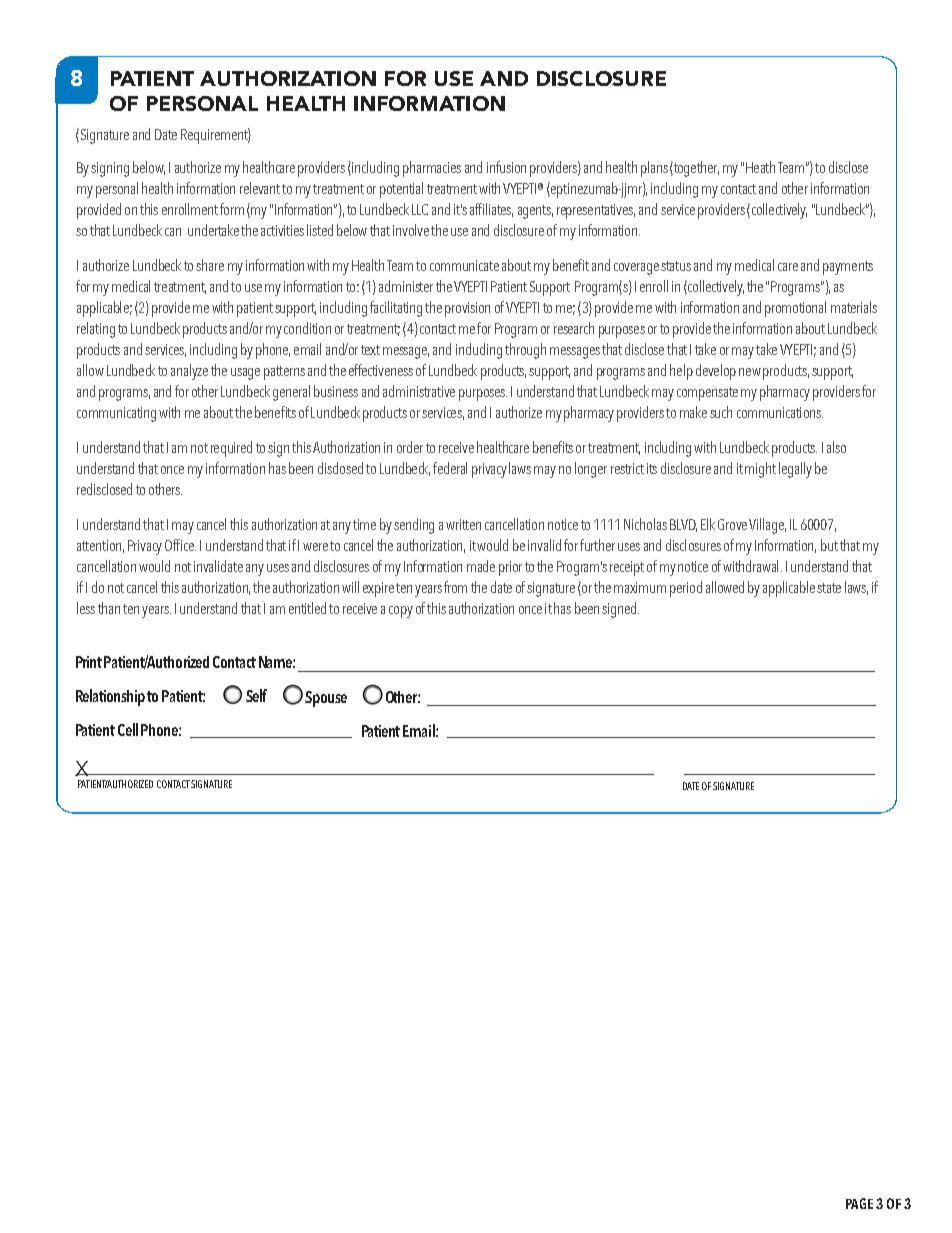  I want to click on copy, so click(401, 612).
